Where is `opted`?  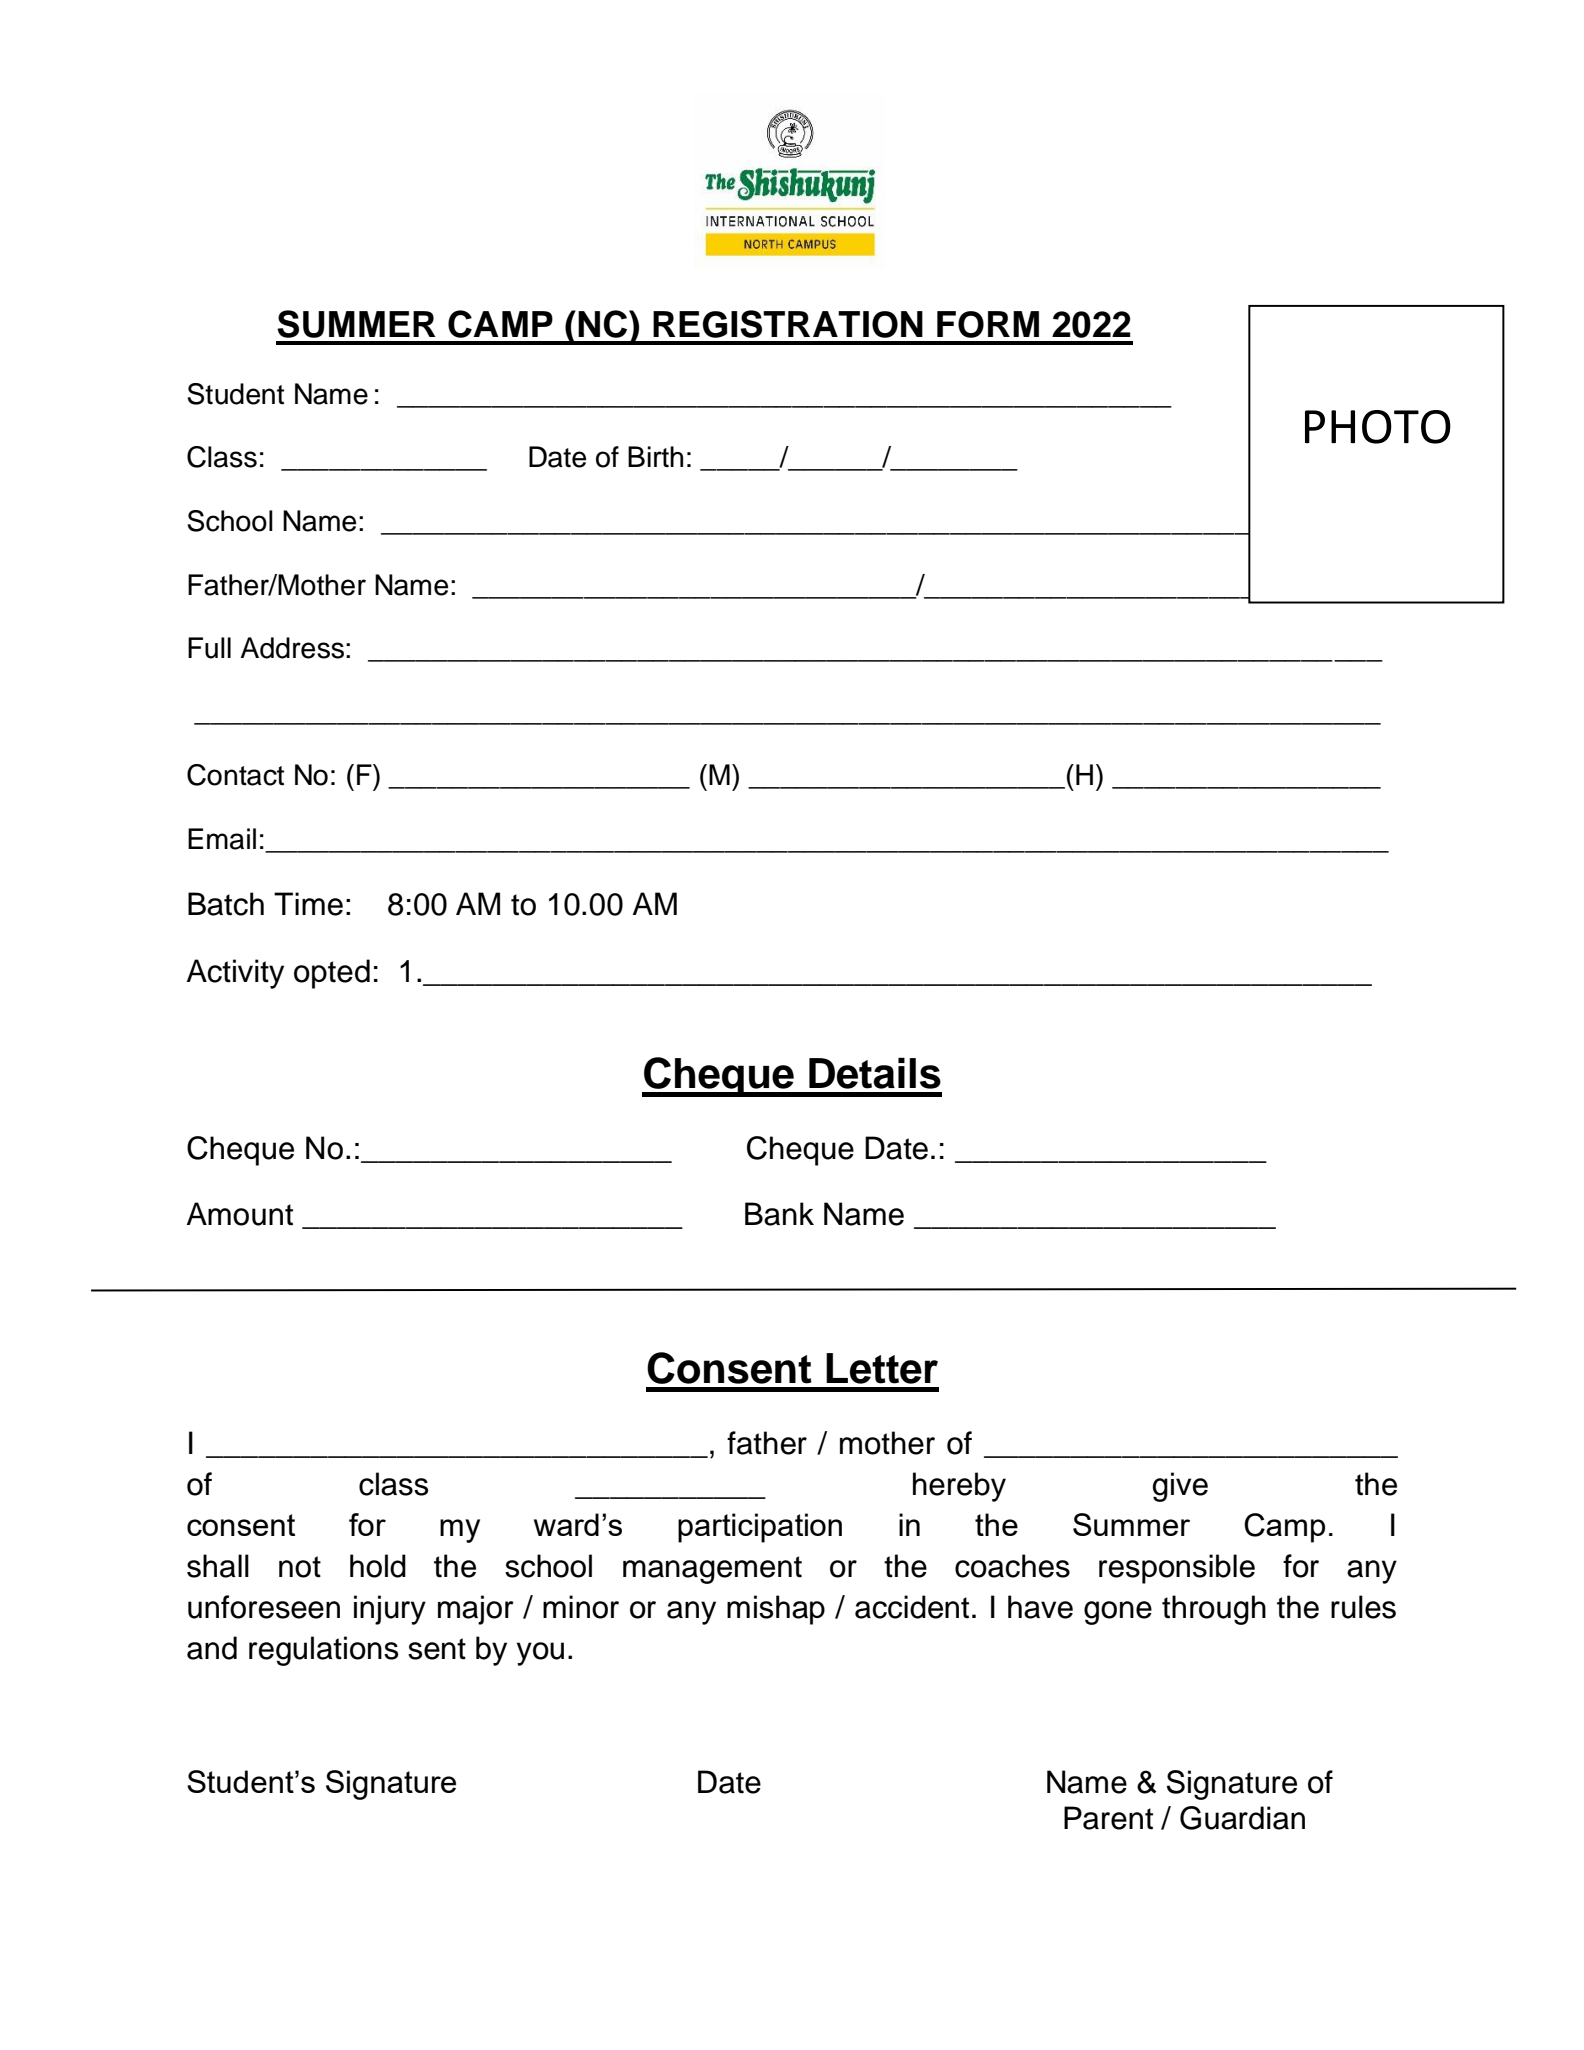
opted is located at coordinates (332, 974).
